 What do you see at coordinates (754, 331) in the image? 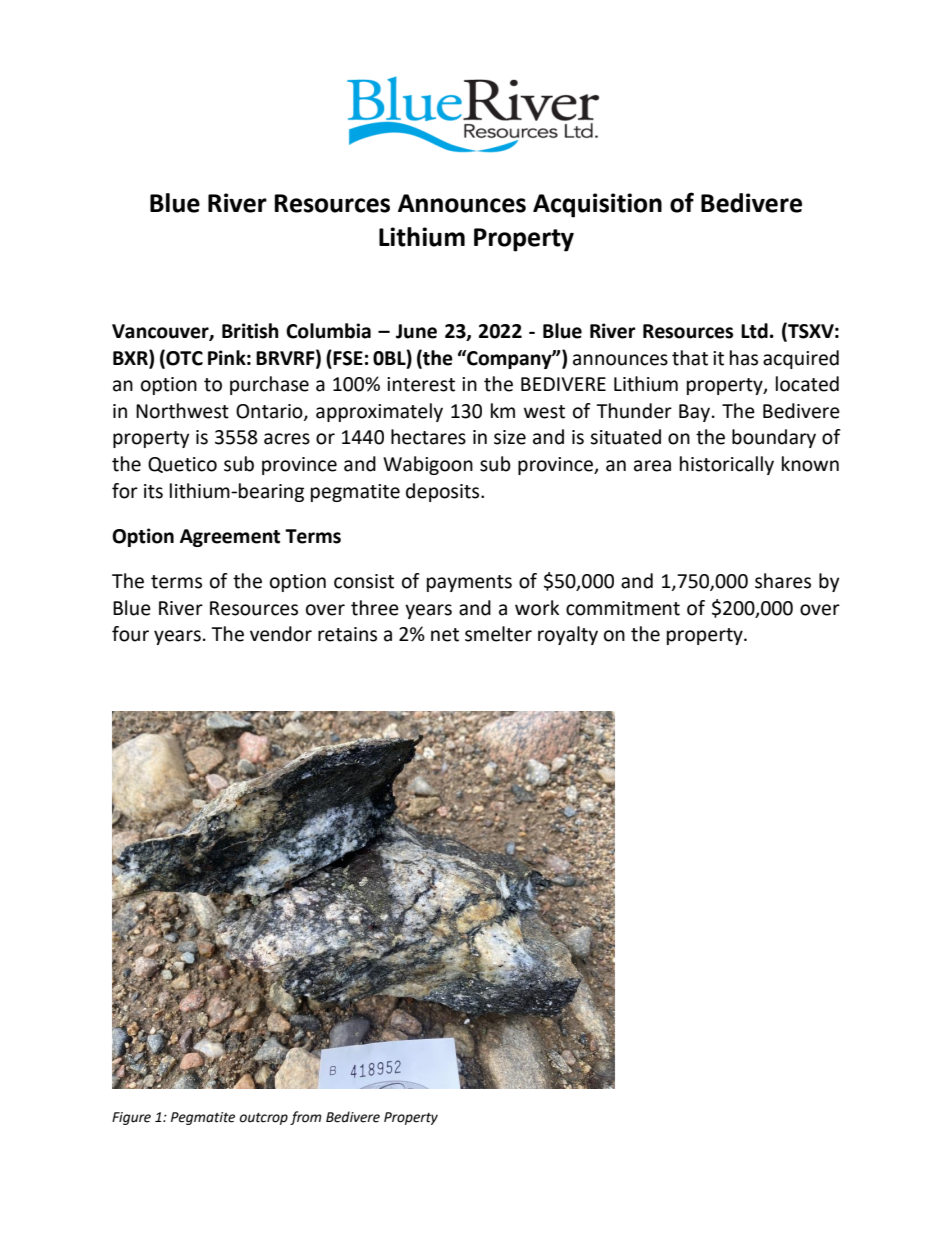
I see `Ltd` at bounding box center [754, 331].
